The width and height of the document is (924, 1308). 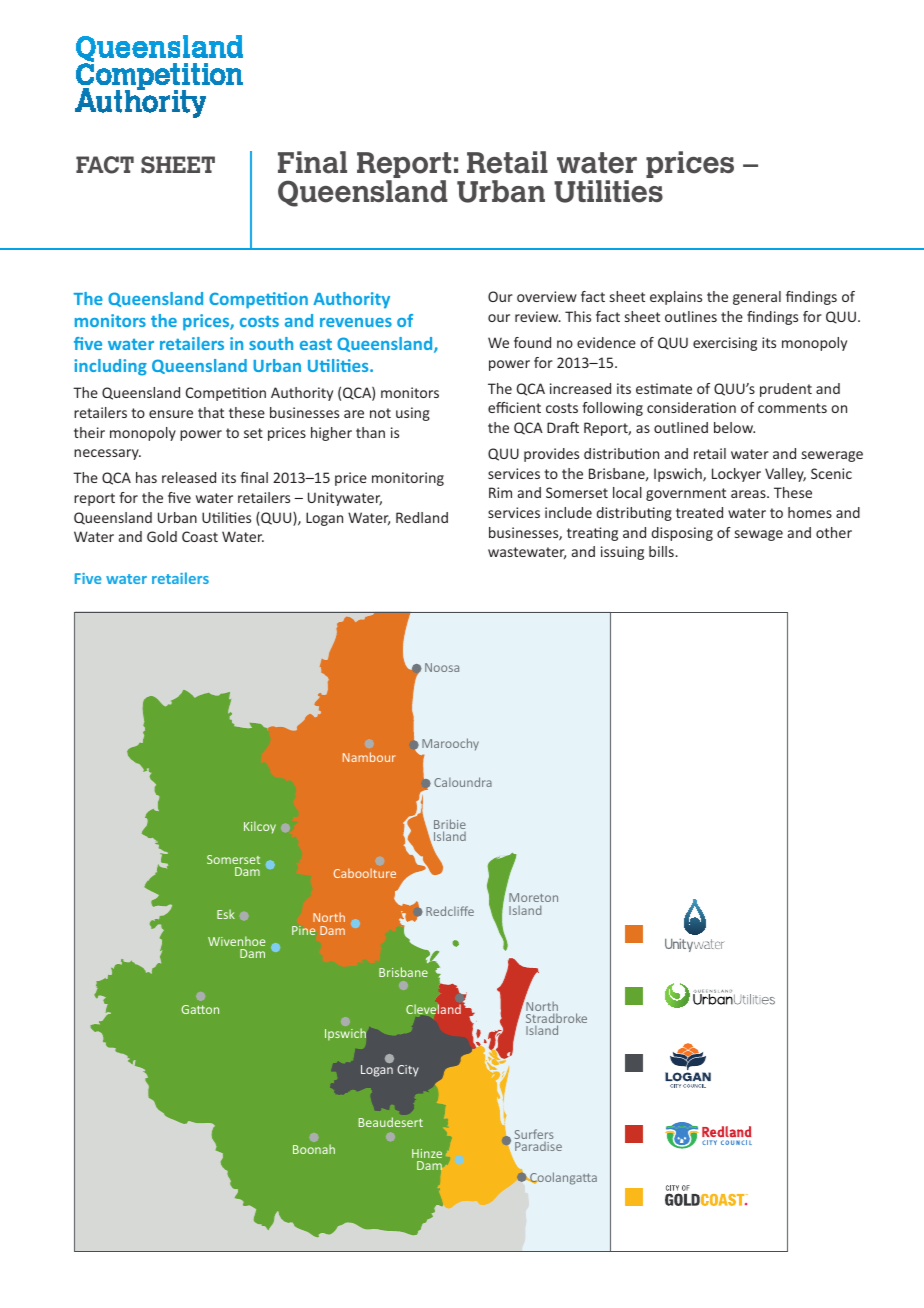 I want to click on Esk, so click(x=226, y=914).
